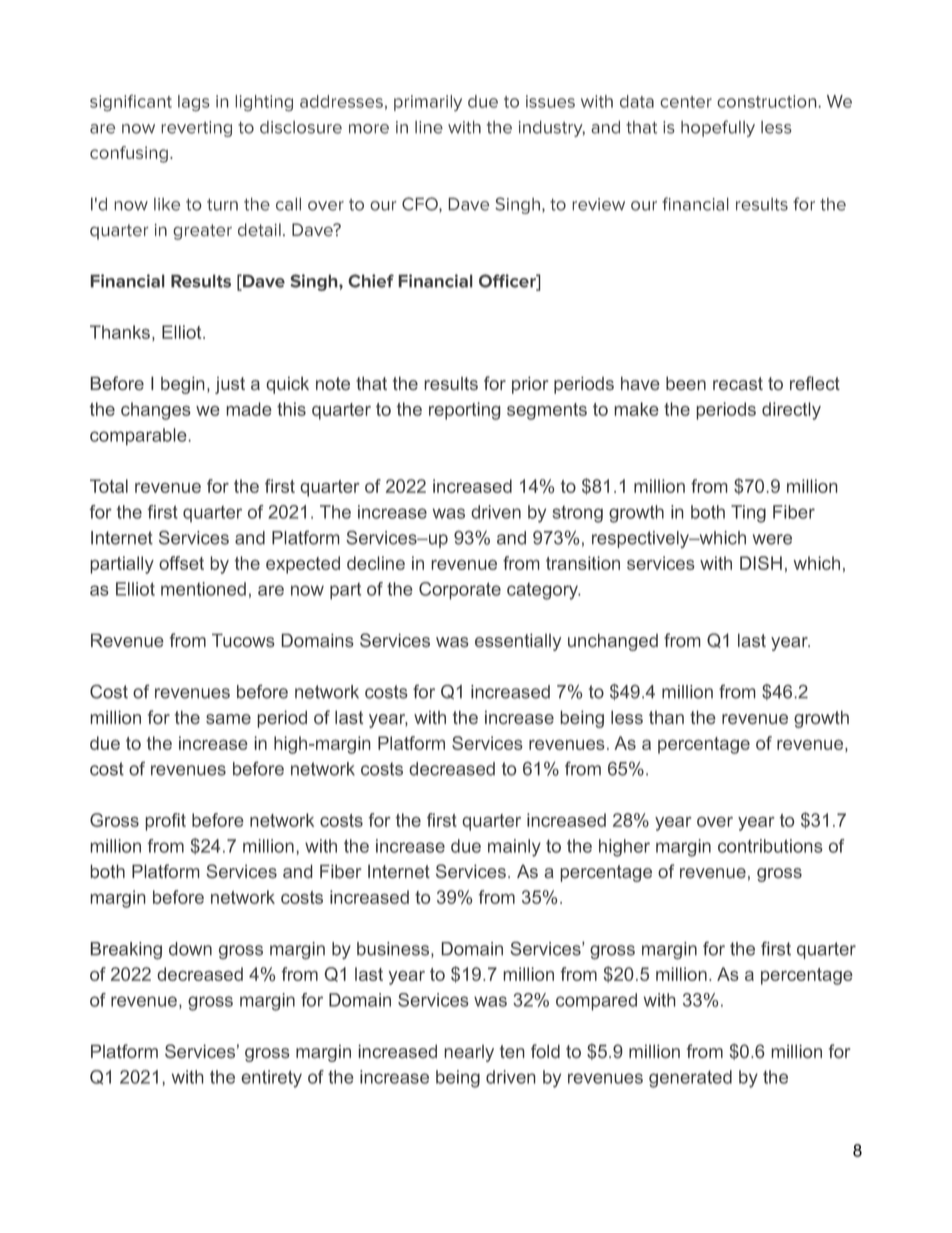 The height and width of the page is (1233, 952). Describe the element at coordinates (165, 822) in the page. I see `profit` at that location.
